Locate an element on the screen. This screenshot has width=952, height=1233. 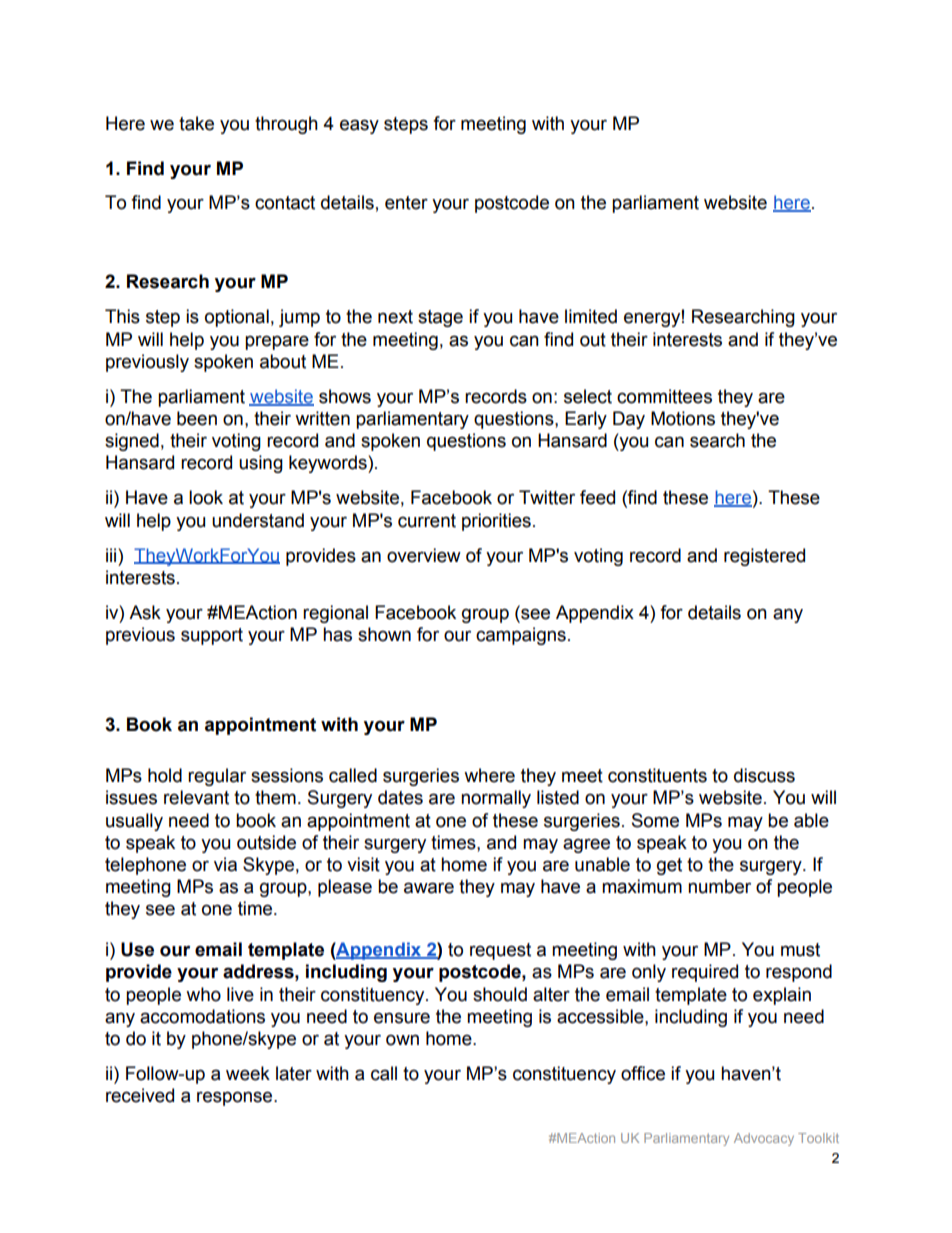
enter is located at coordinates (406, 203).
